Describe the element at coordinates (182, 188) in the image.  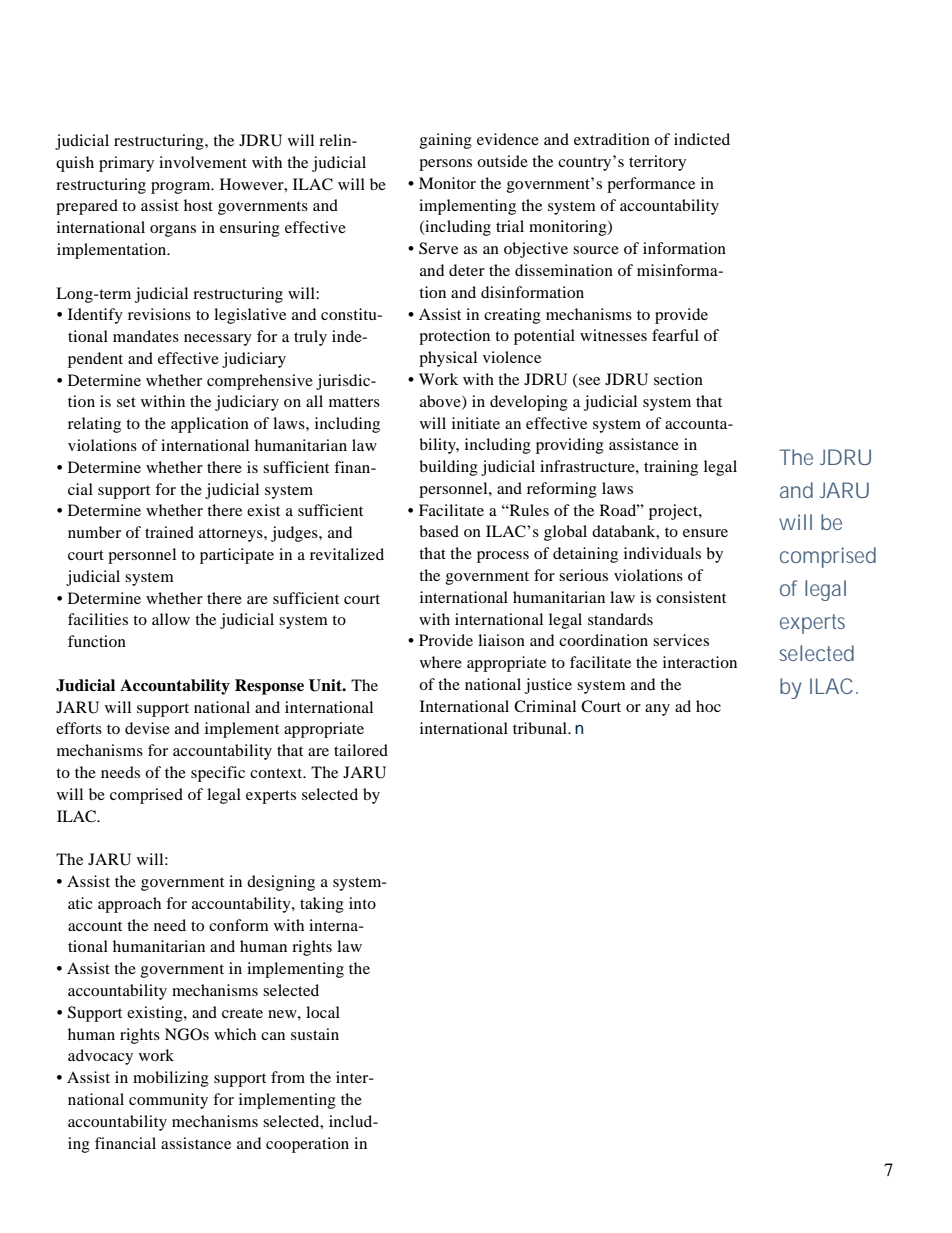
I see `program` at that location.
